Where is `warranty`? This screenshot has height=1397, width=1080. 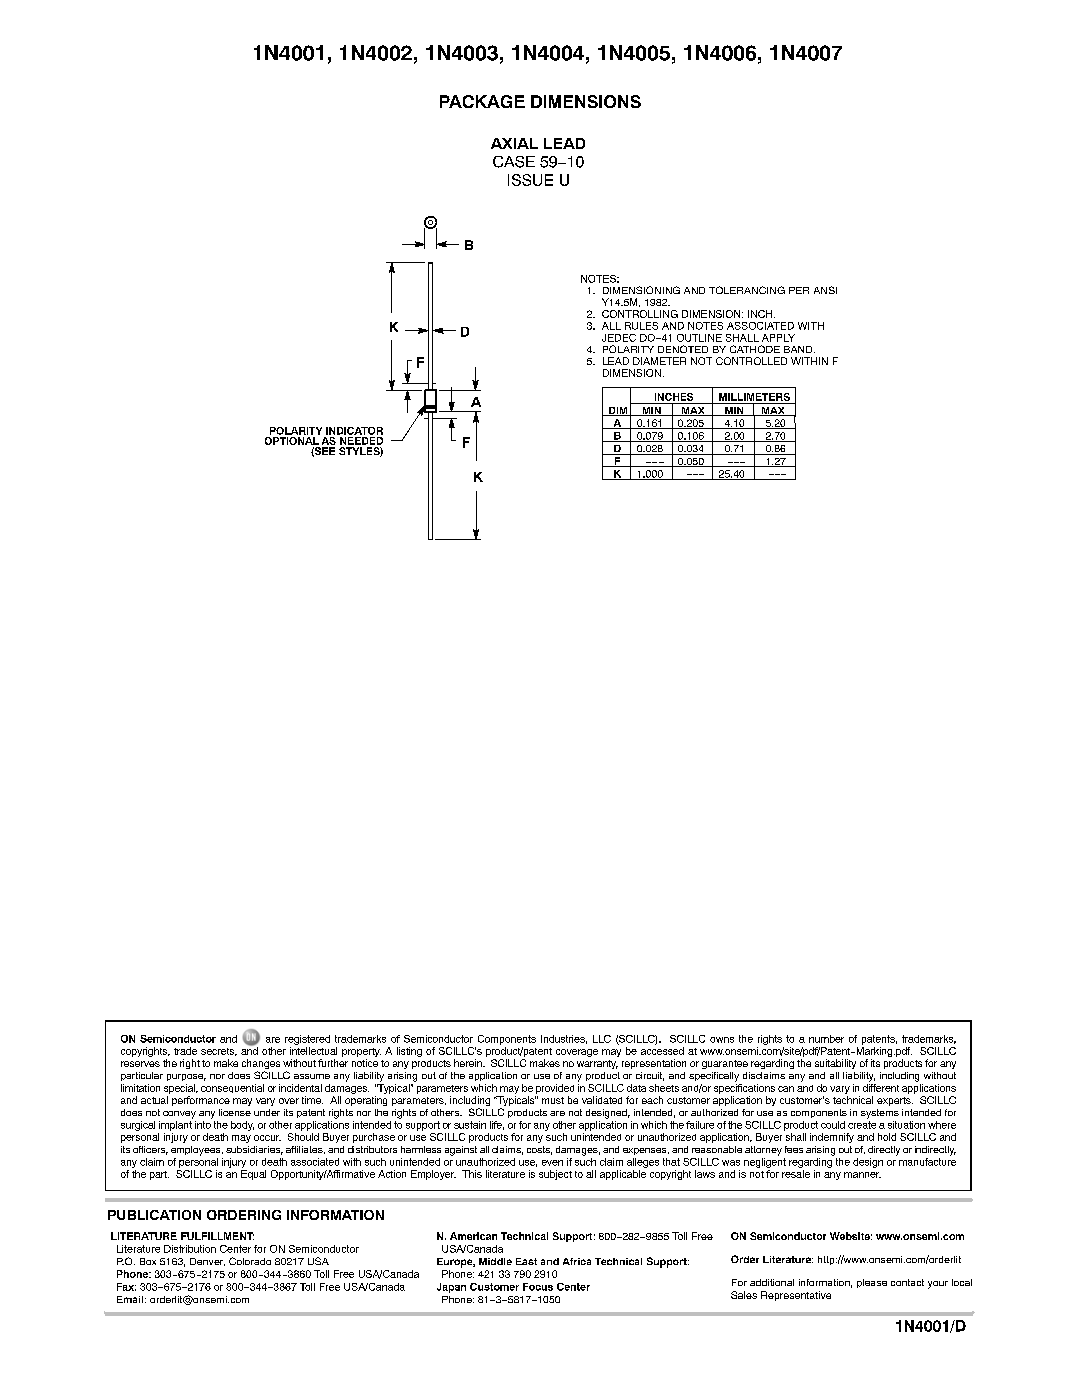
warranty is located at coordinates (597, 1064).
